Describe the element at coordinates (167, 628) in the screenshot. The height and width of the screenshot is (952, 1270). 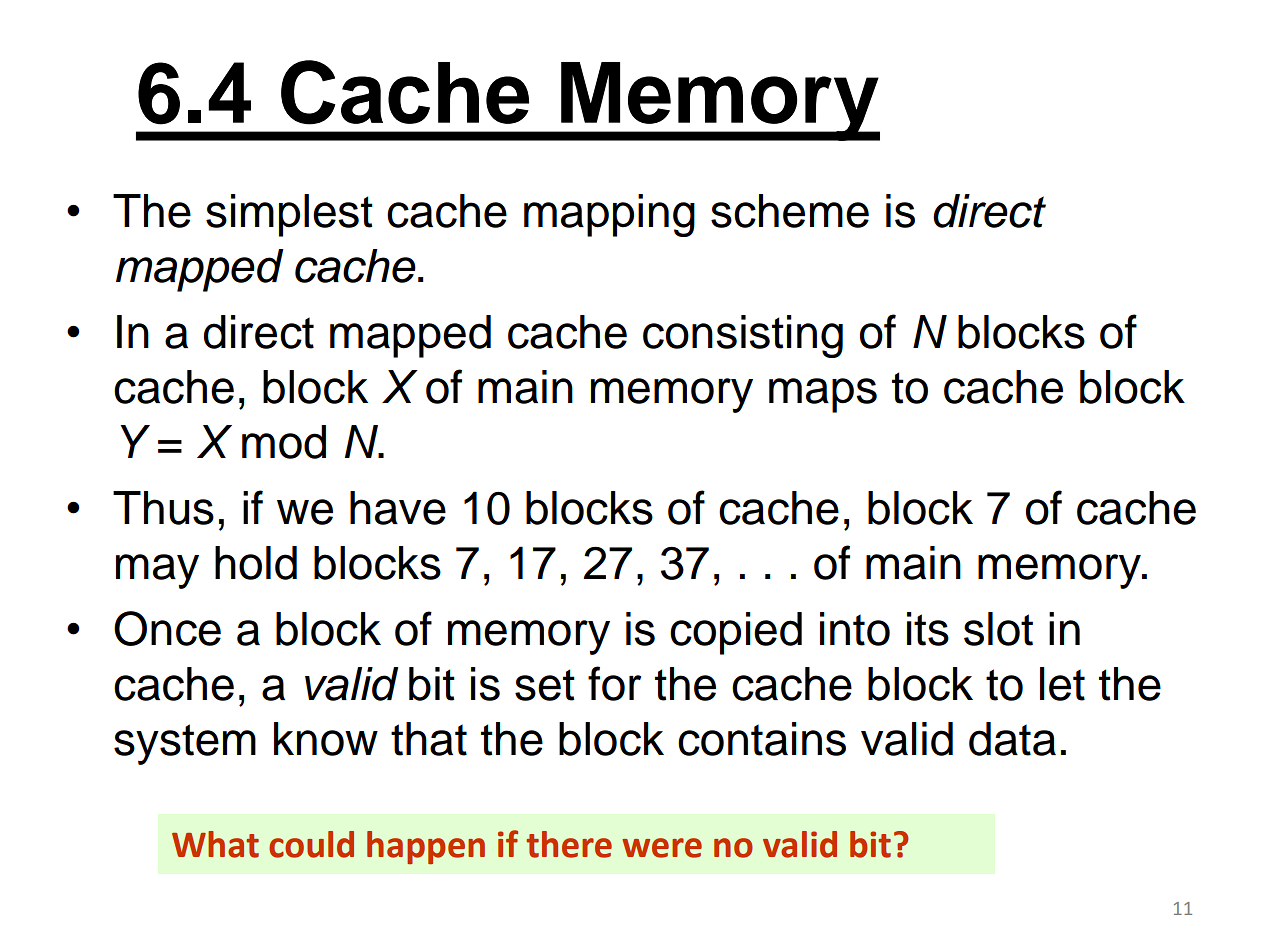
I see `Once` at that location.
